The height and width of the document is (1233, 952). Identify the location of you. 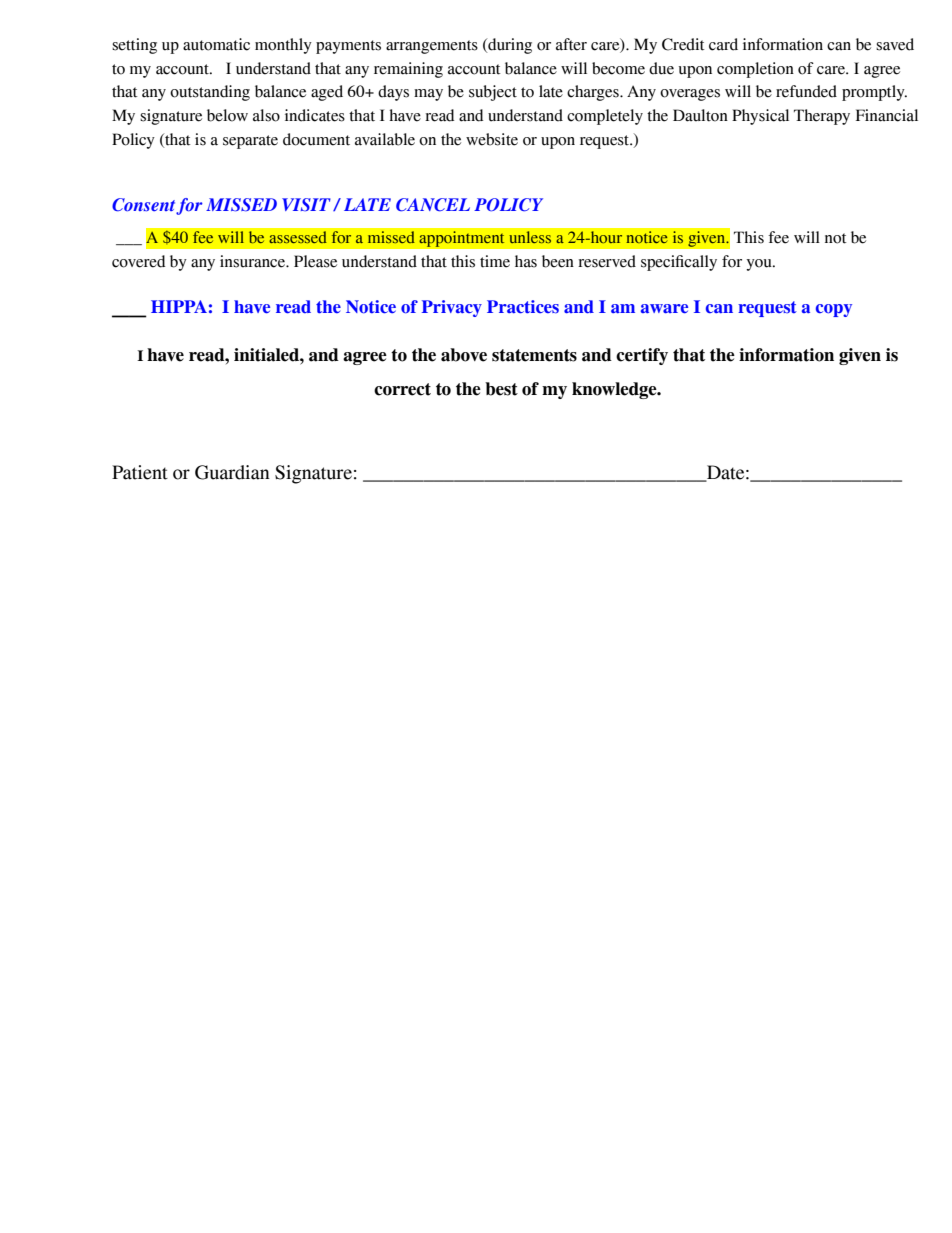
(760, 265).
